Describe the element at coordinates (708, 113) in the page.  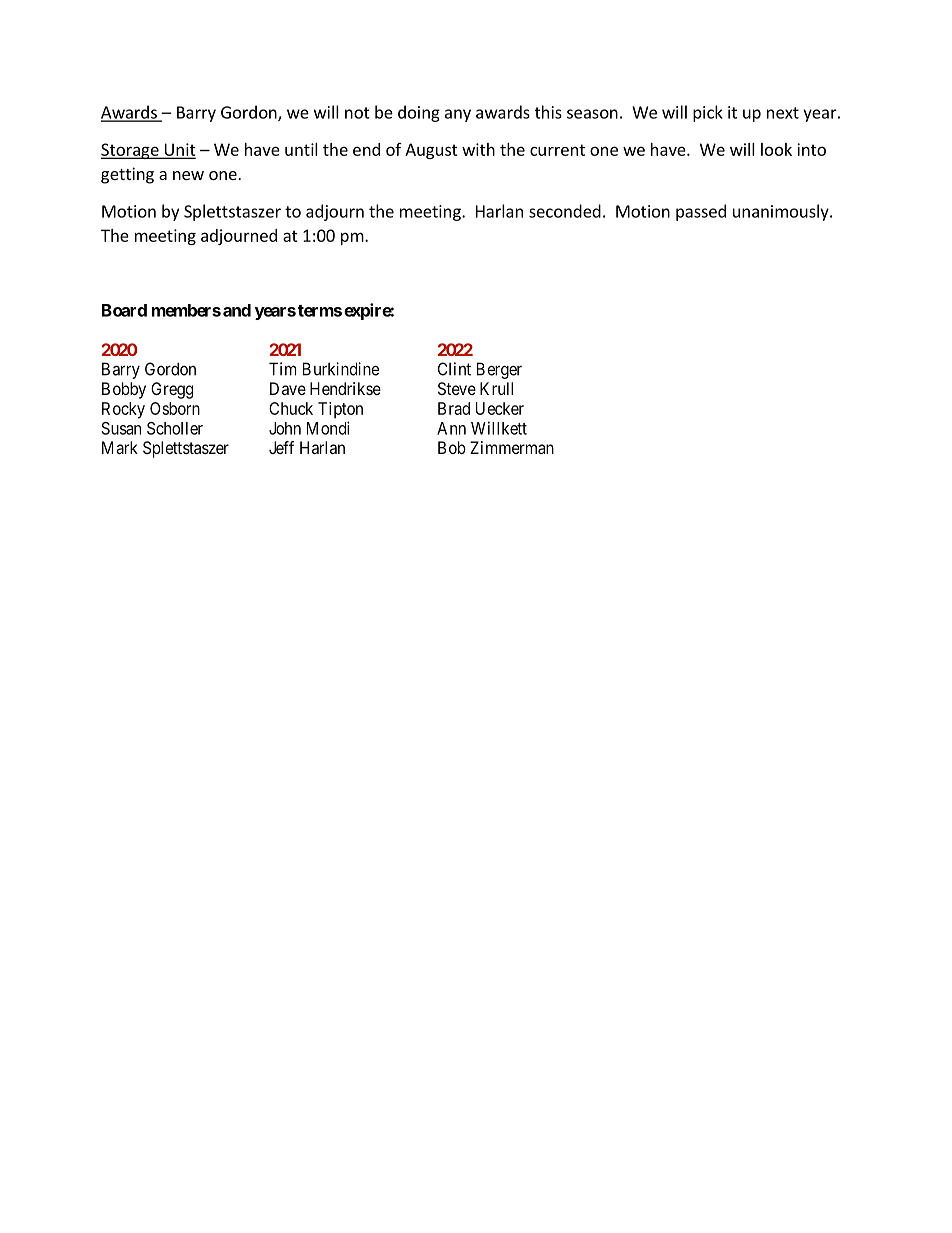
I see `pick` at that location.
